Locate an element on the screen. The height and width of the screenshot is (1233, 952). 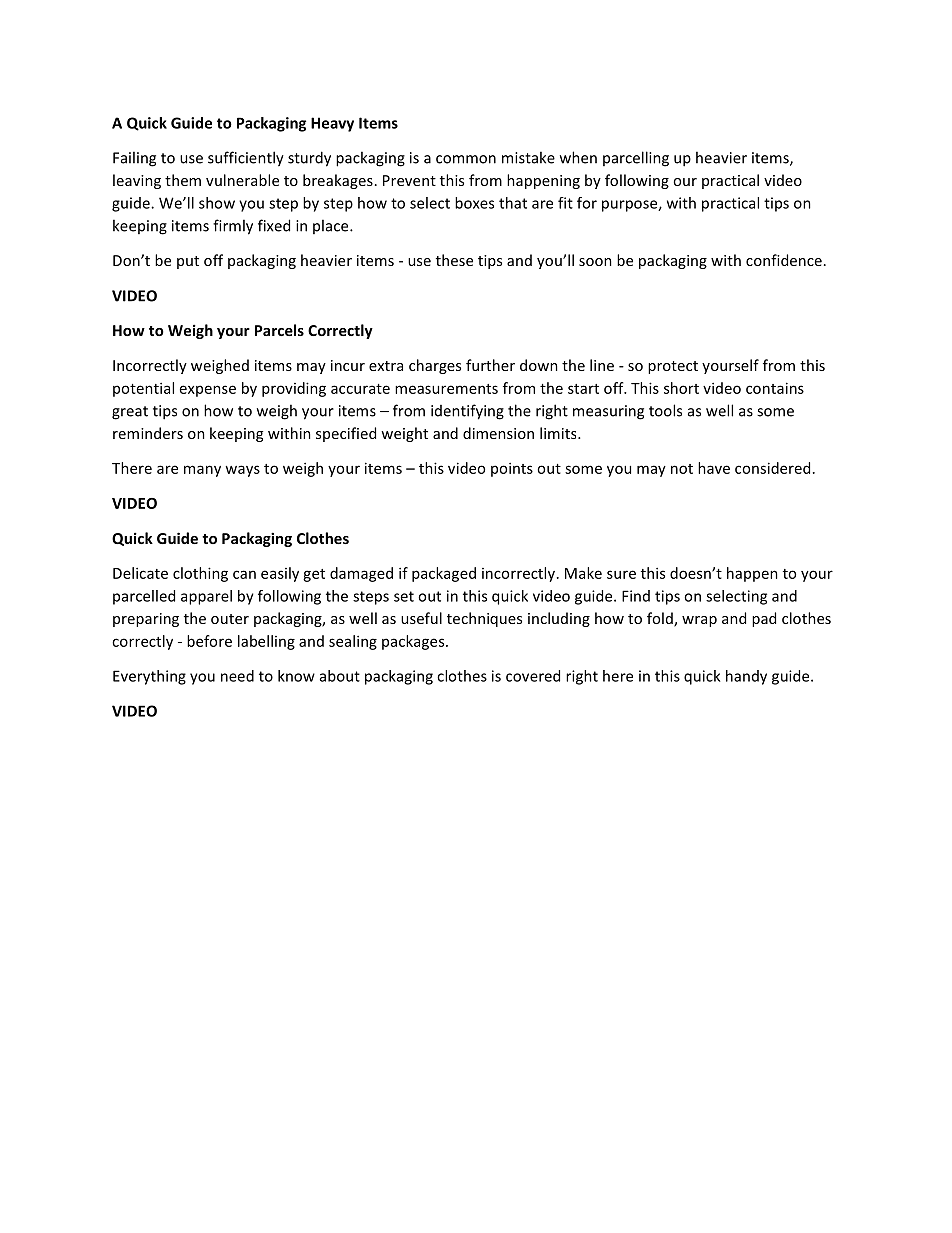
sufficiently is located at coordinates (246, 159).
